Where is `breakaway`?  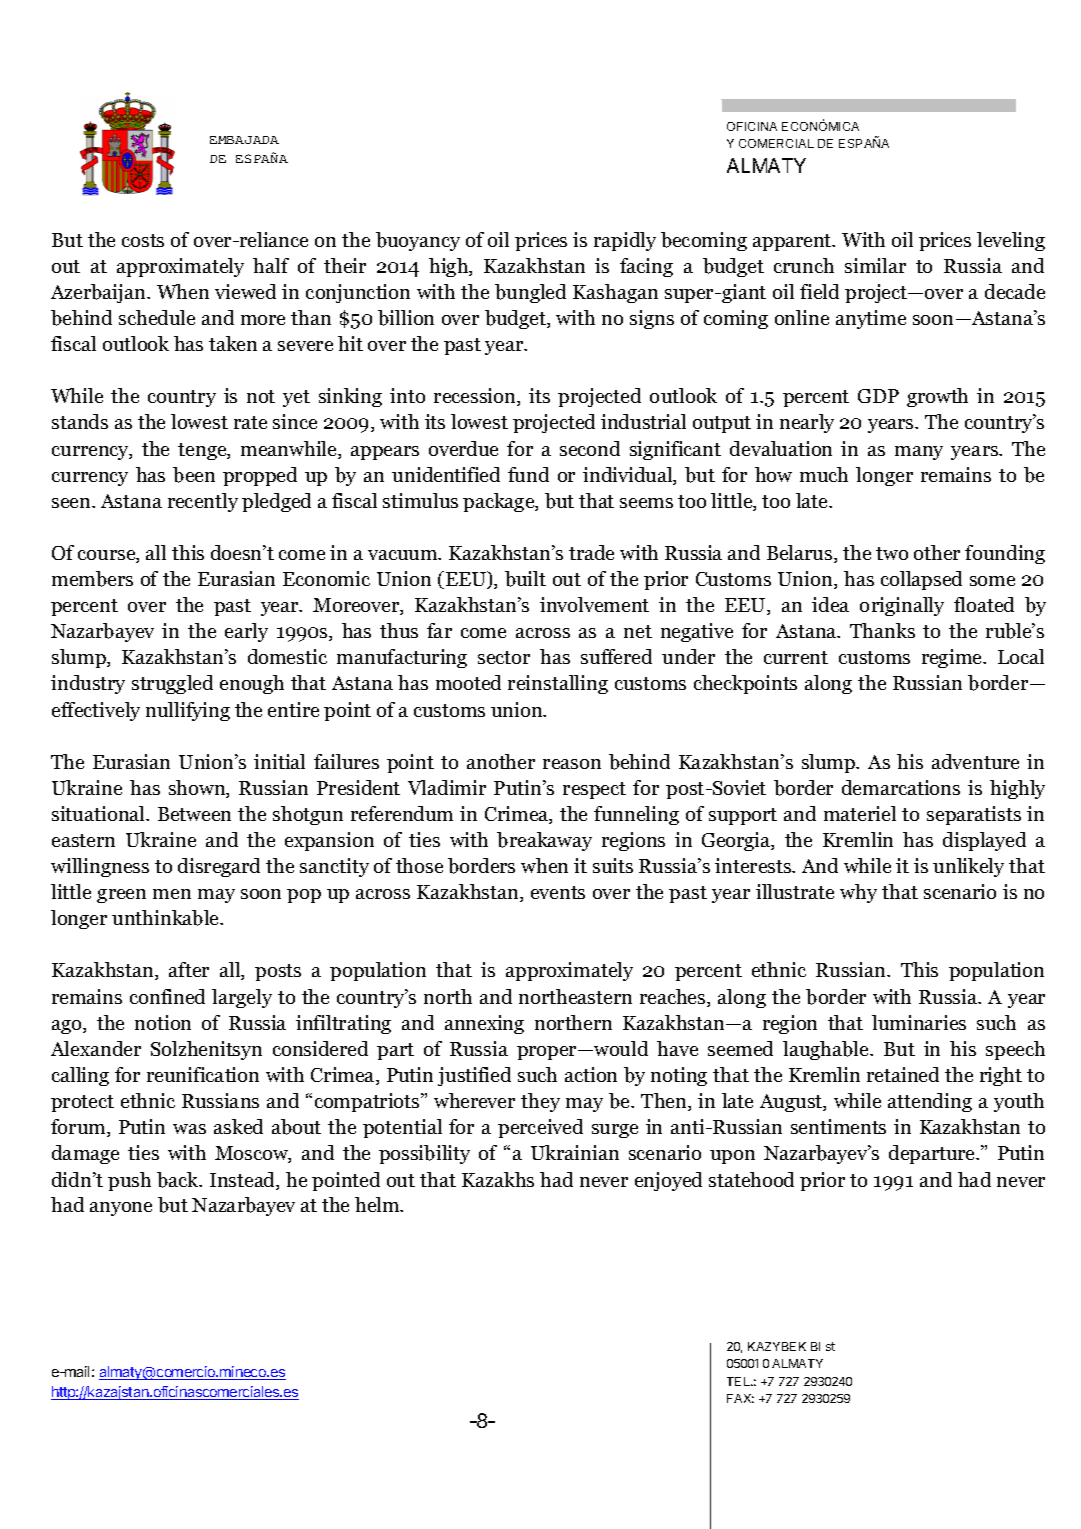
breakaway is located at coordinates (544, 841).
